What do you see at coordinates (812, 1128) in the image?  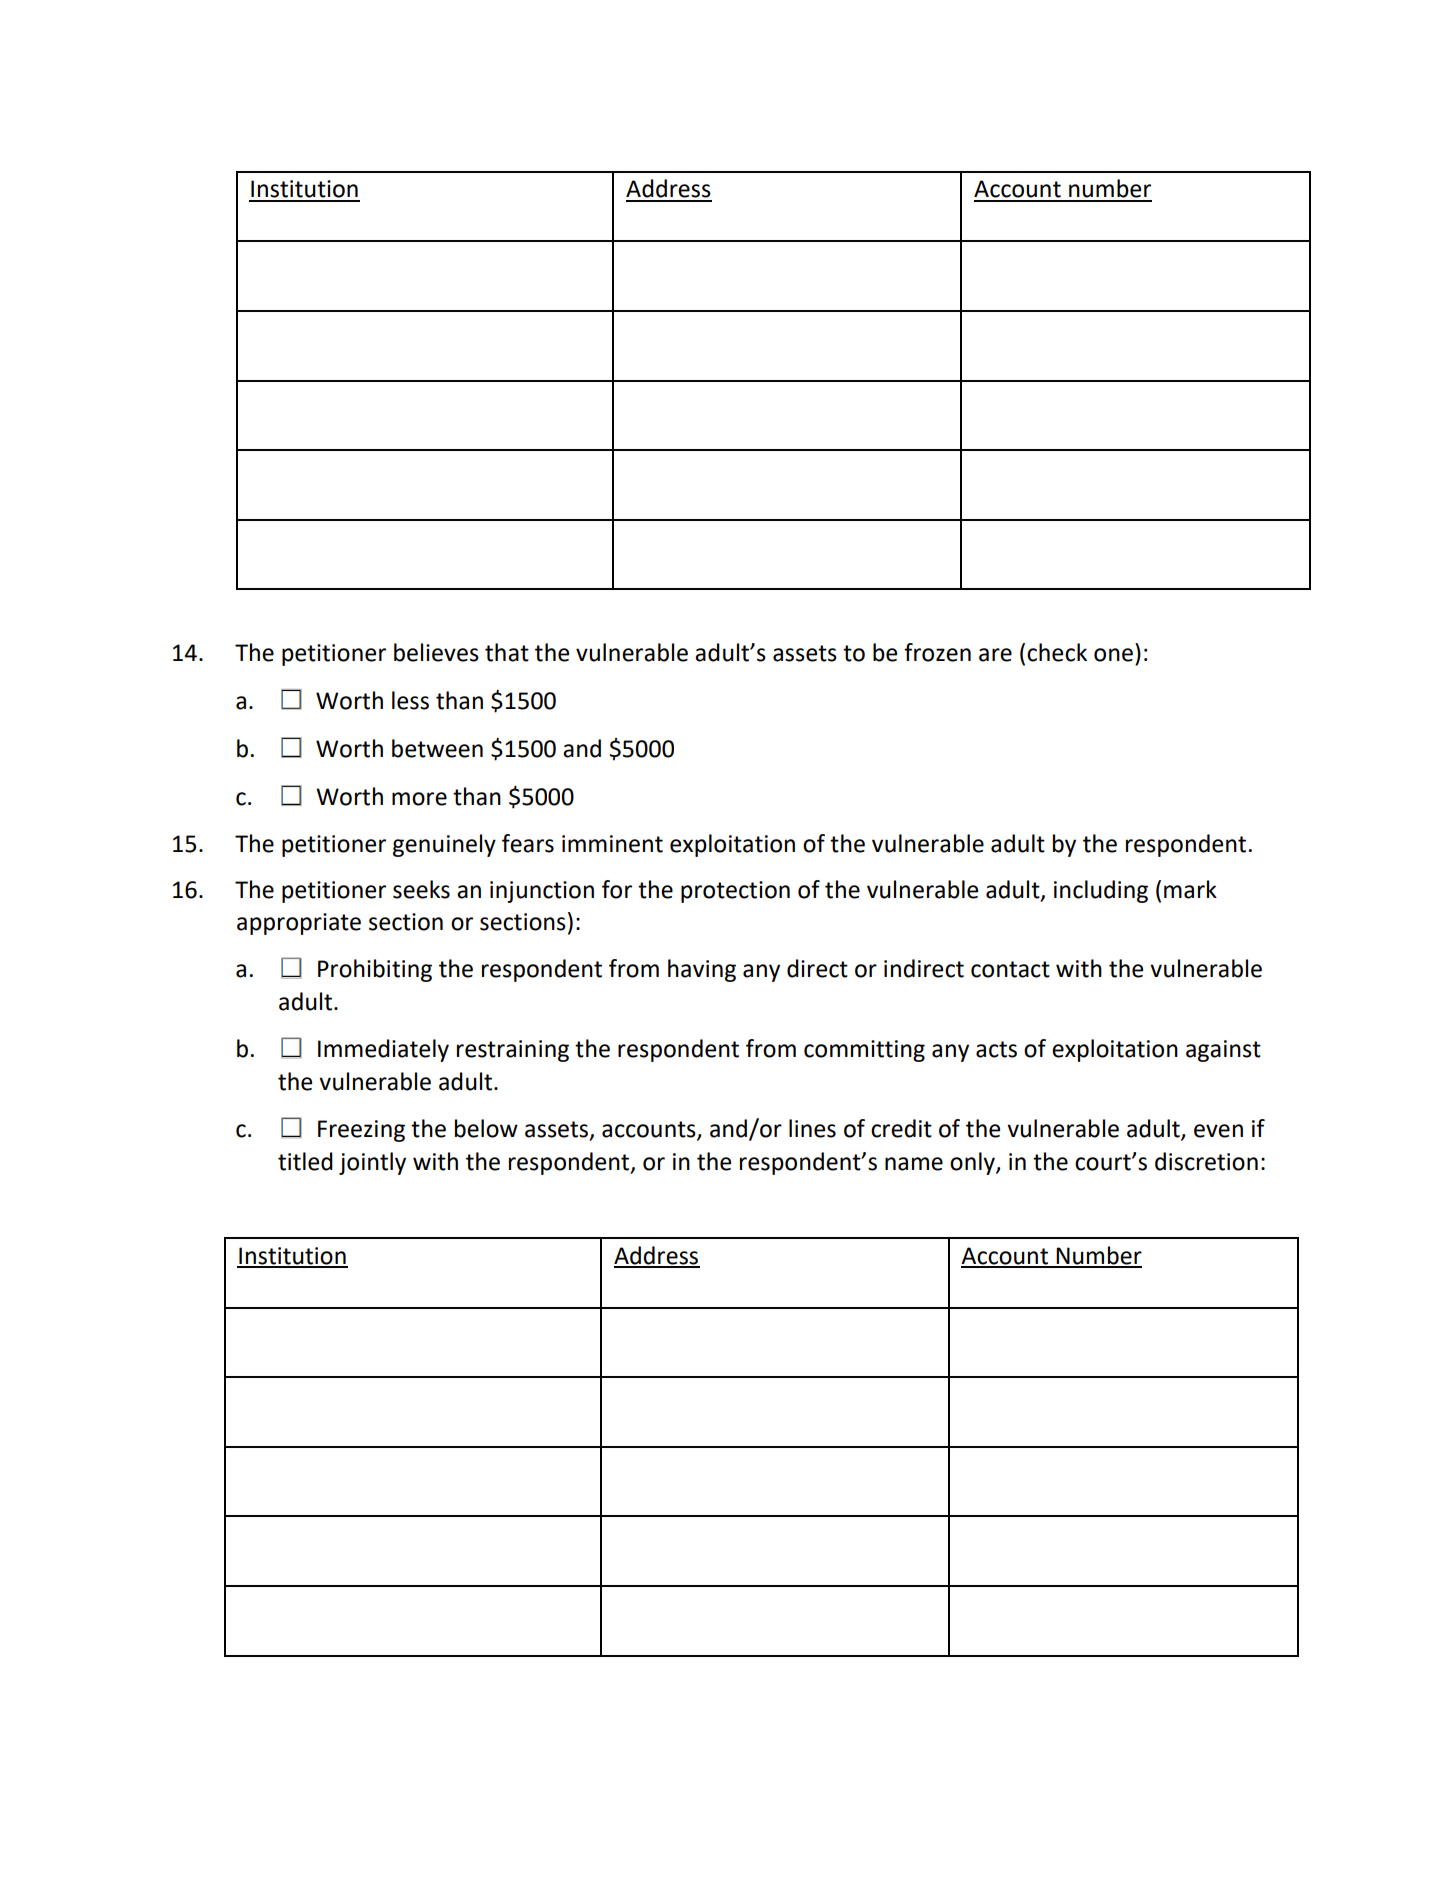 I see `lines` at bounding box center [812, 1128].
